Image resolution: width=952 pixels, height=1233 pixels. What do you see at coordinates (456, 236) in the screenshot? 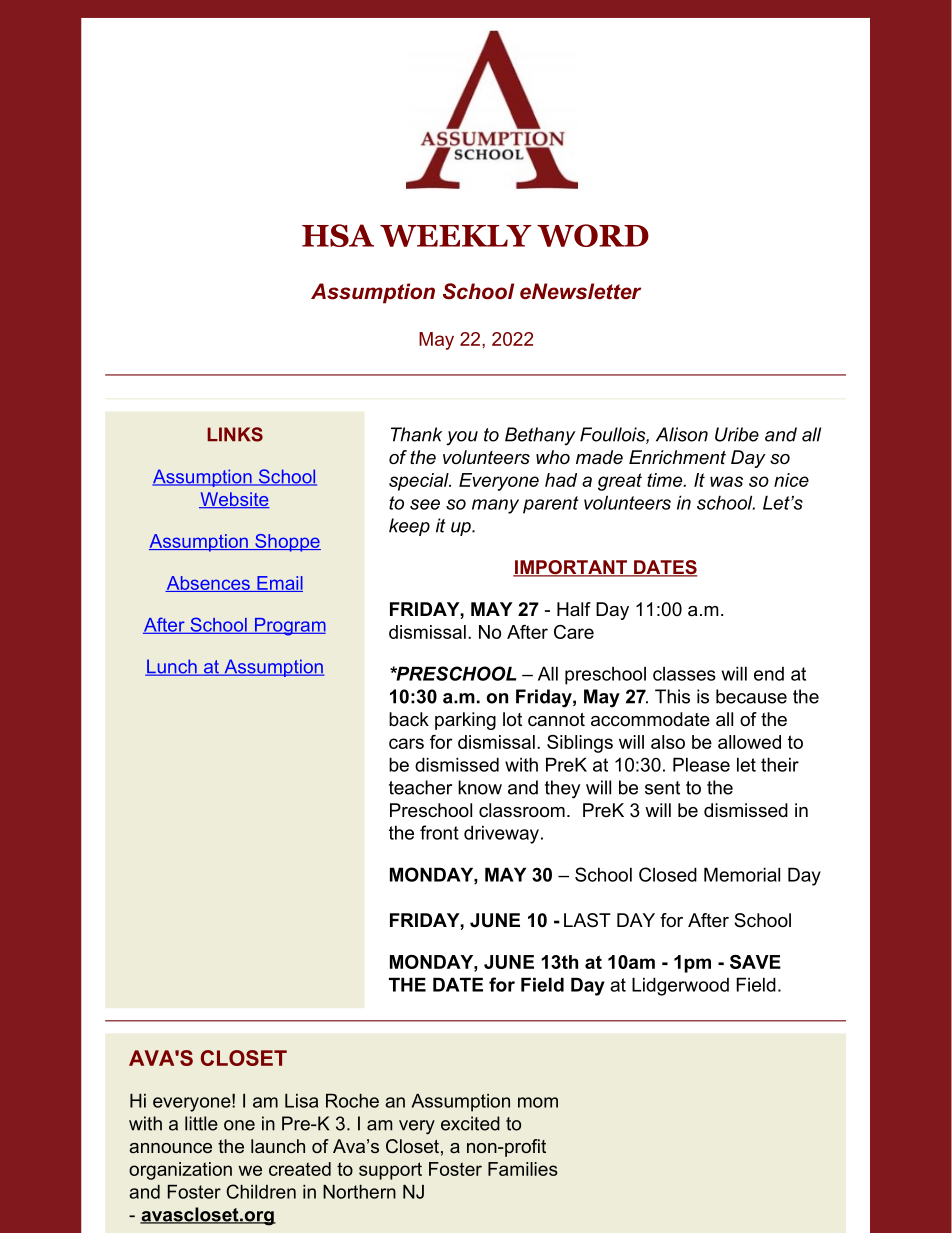
I see `WEEKLY` at bounding box center [456, 236].
